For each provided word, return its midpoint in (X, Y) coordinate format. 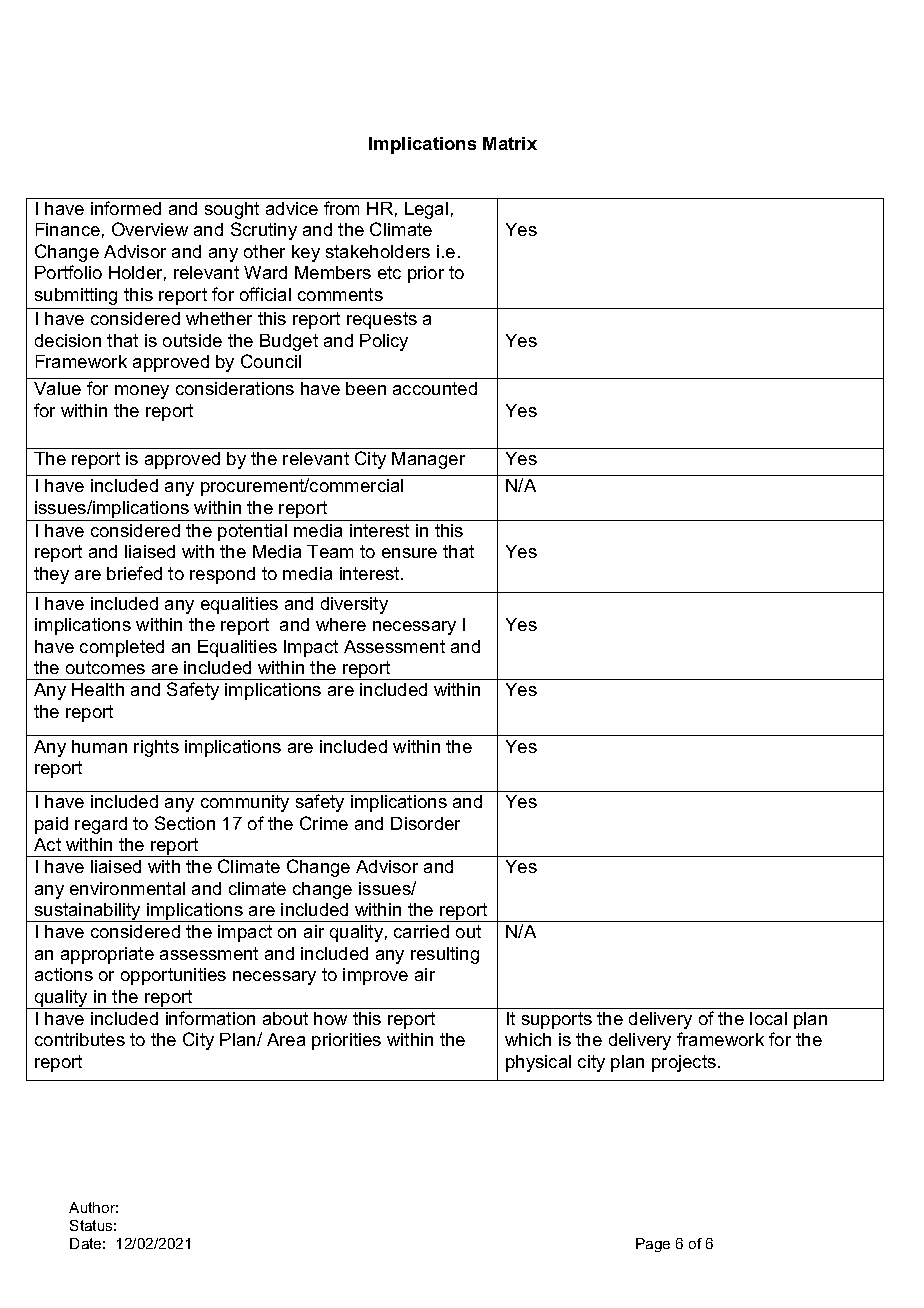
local (768, 1018)
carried (421, 931)
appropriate (107, 955)
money (142, 392)
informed (126, 208)
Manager (428, 460)
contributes (80, 1039)
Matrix (510, 143)
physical (538, 1063)
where (341, 624)
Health (98, 689)
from (341, 208)
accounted (435, 388)
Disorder (425, 823)
